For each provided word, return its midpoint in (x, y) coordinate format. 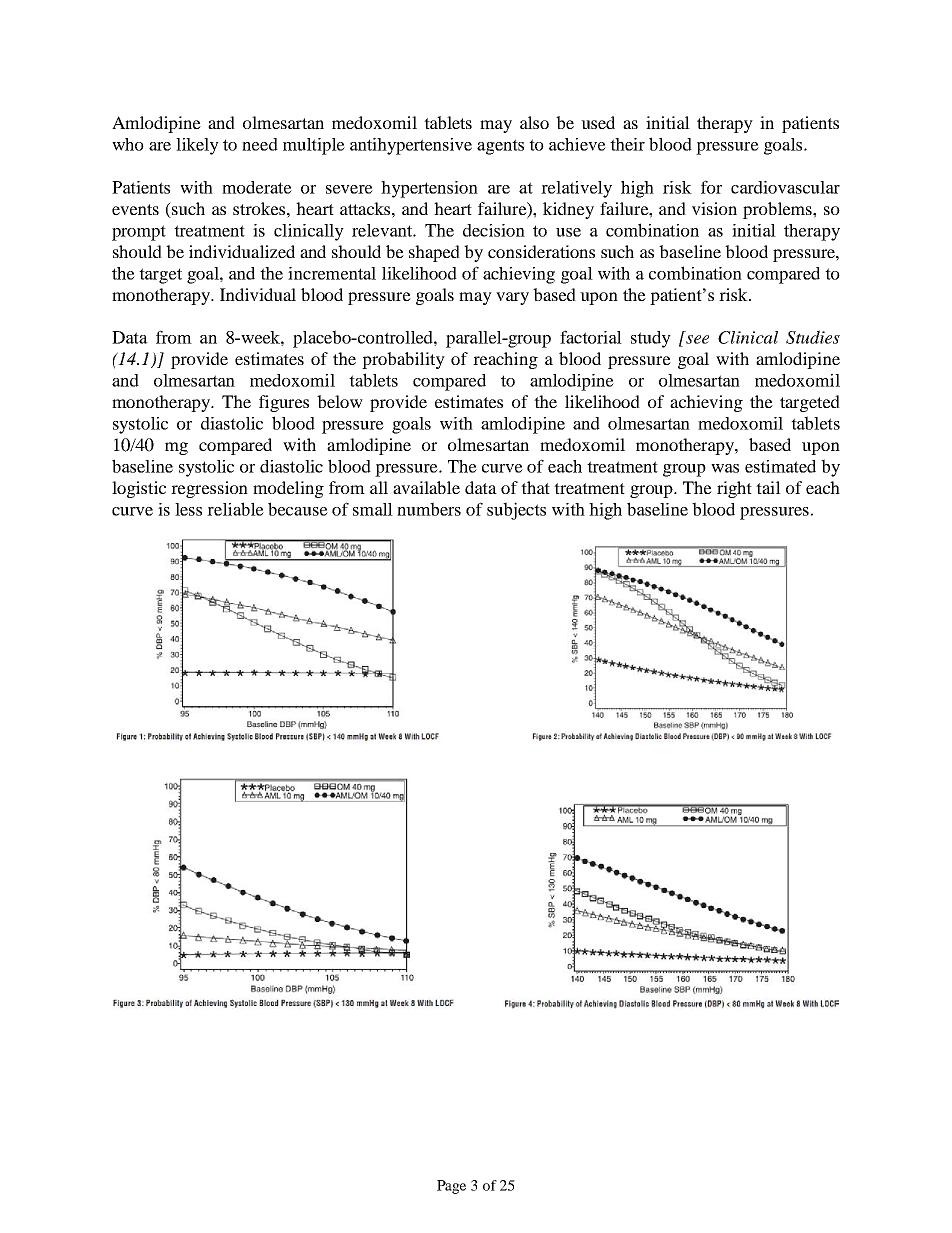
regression (209, 489)
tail (768, 487)
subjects (516, 511)
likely (197, 146)
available (426, 487)
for (711, 187)
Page (451, 1187)
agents (500, 147)
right (734, 489)
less (188, 509)
